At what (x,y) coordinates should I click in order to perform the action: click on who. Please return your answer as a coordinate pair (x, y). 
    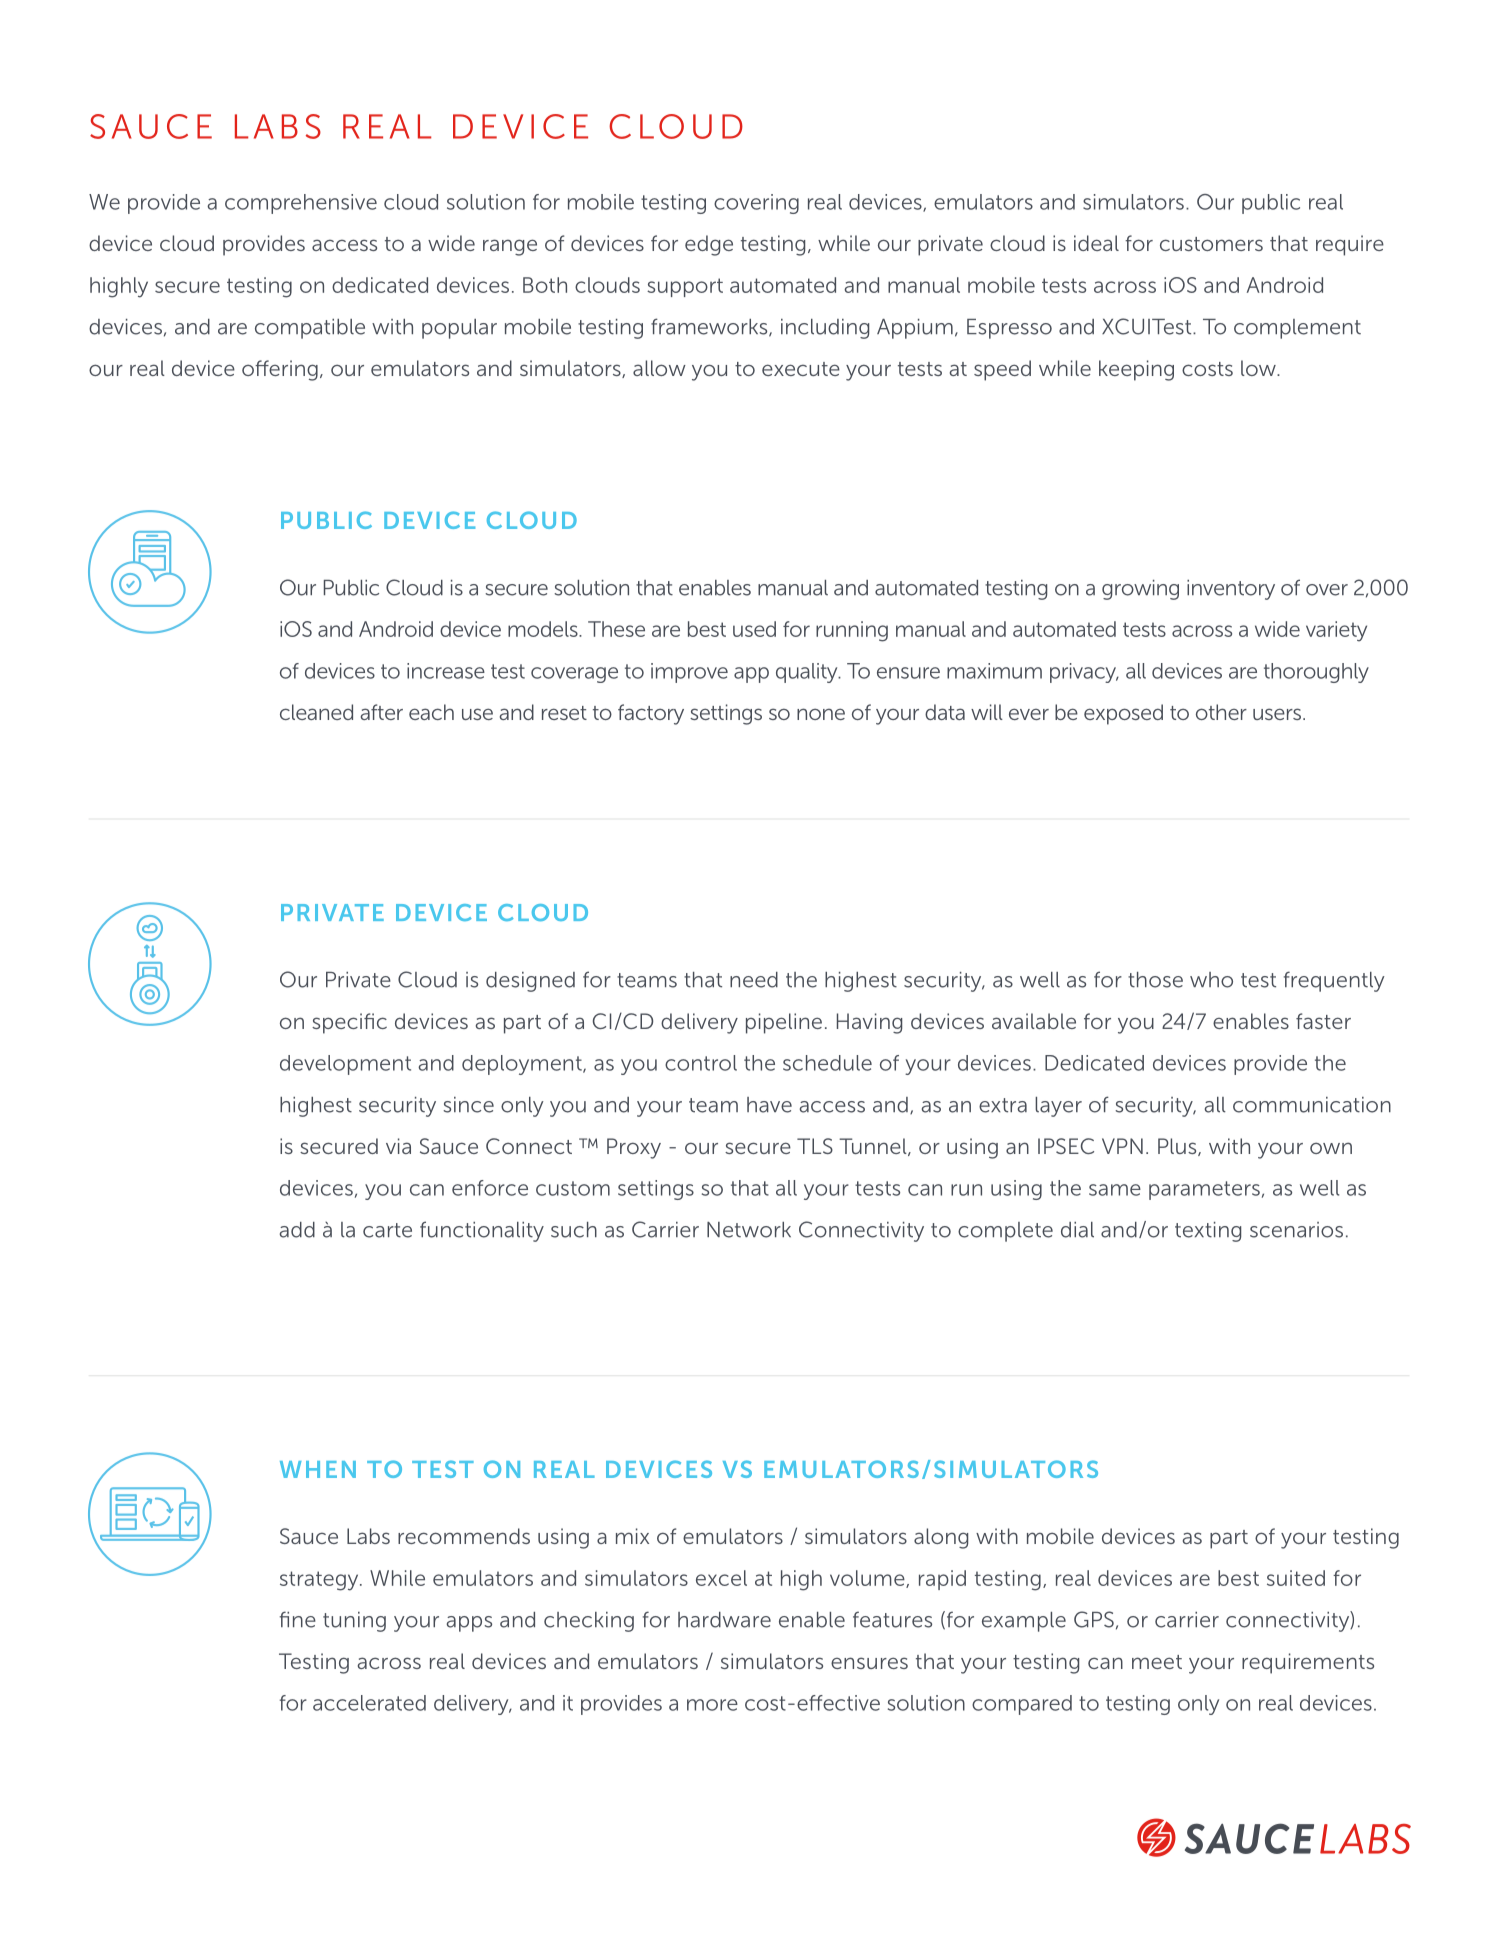
    Looking at the image, I should click on (1211, 980).
